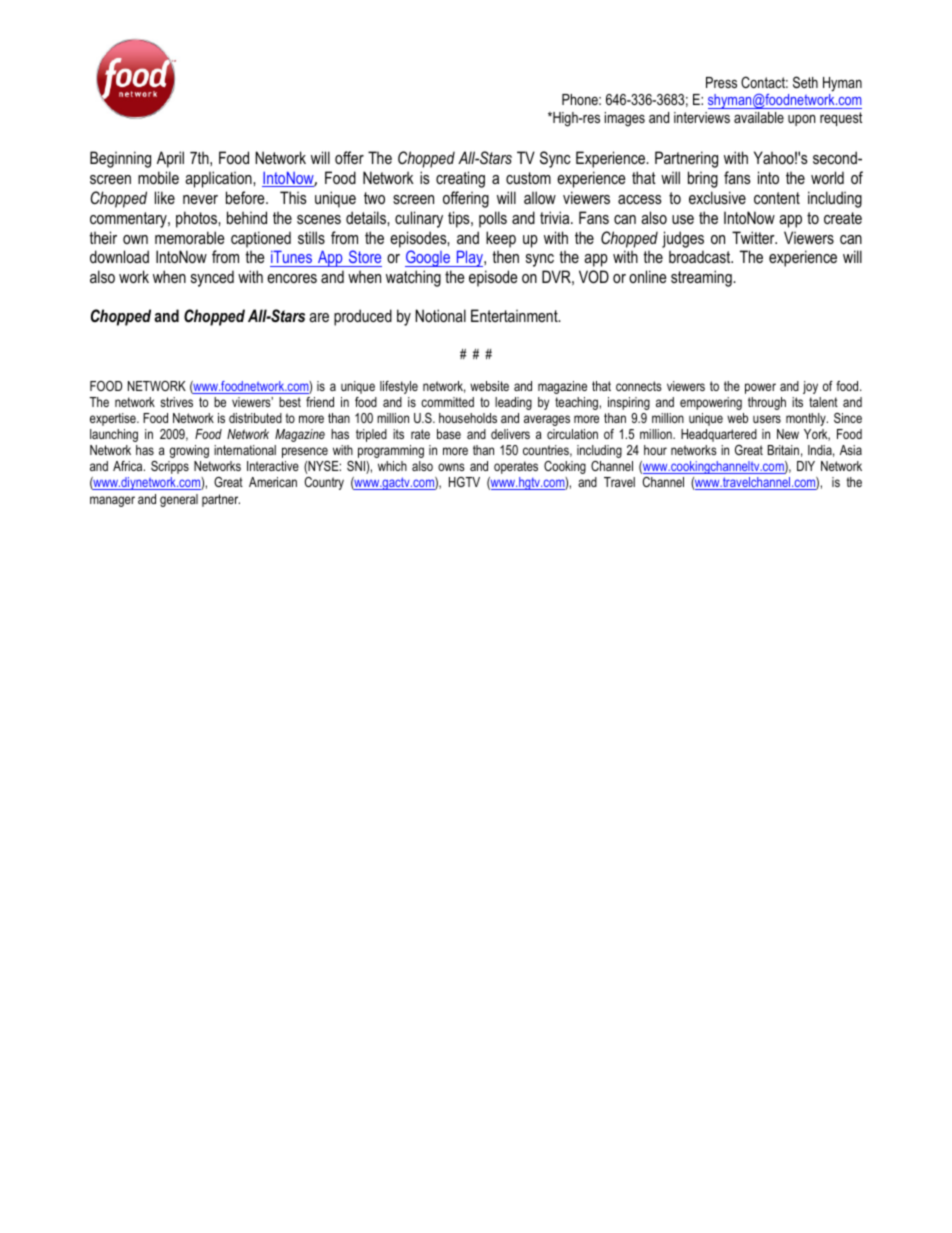  What do you see at coordinates (170, 159) in the image?
I see `April` at bounding box center [170, 159].
